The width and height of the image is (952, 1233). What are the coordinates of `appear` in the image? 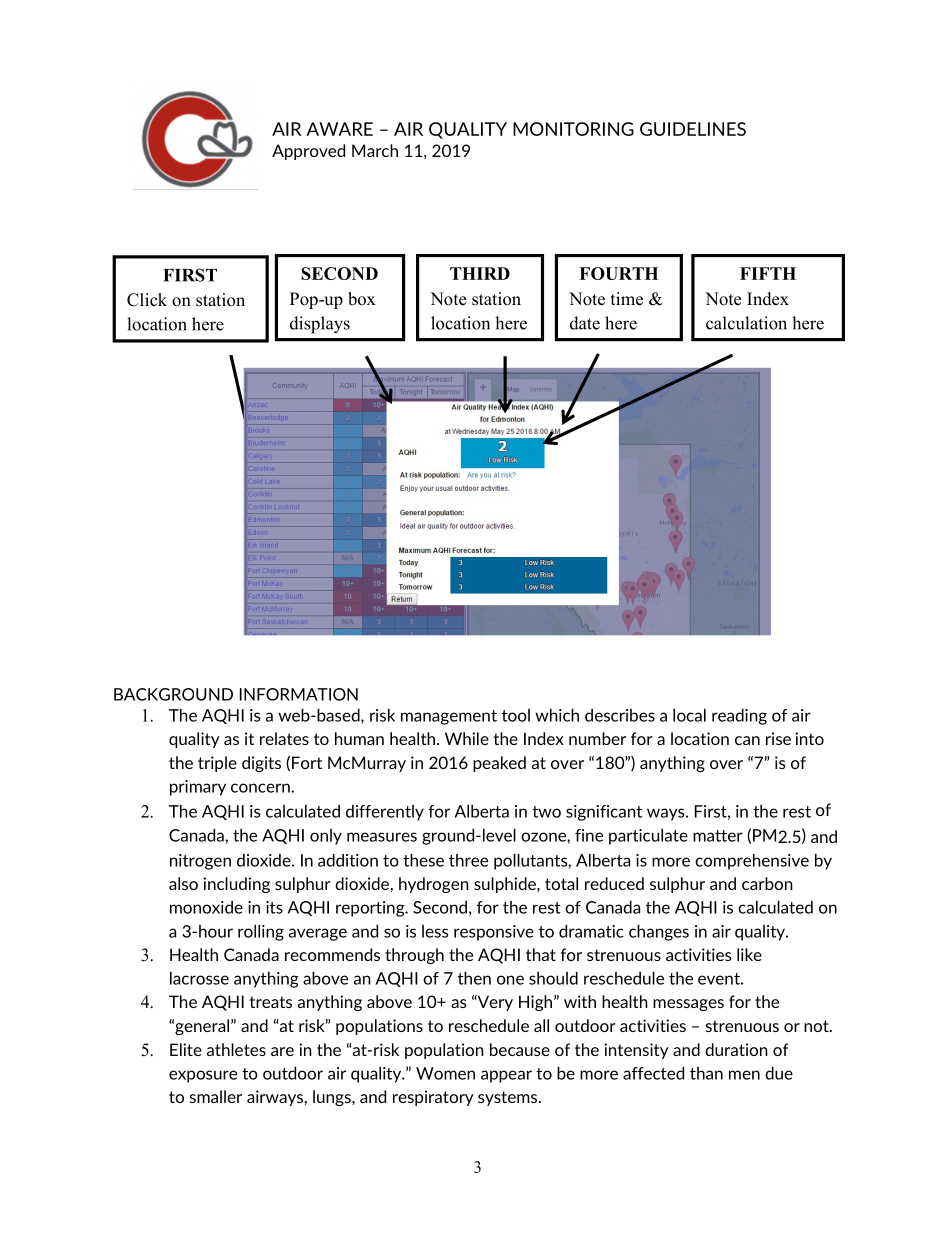 It's located at (506, 1076).
